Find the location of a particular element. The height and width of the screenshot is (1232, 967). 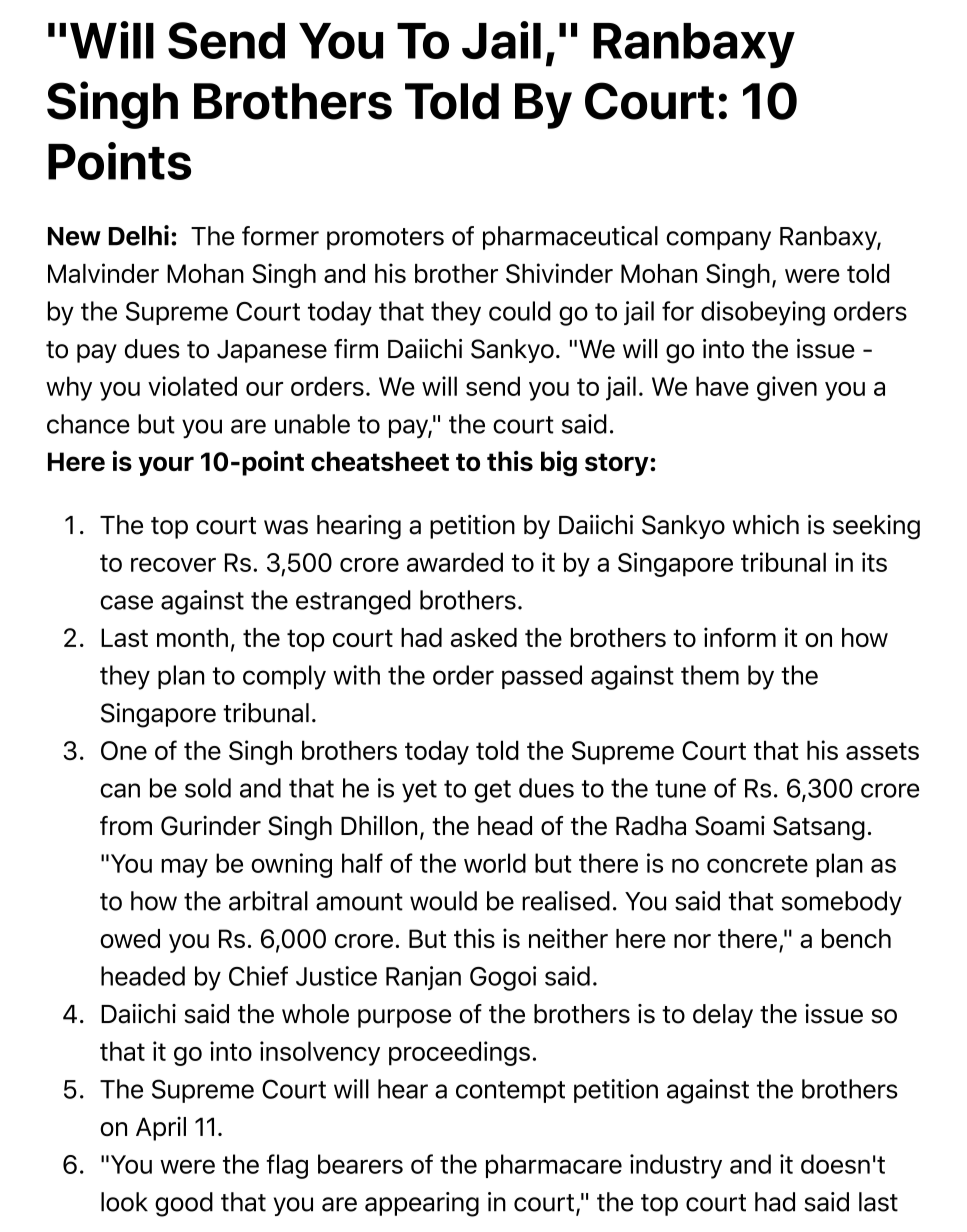

Delhi is located at coordinates (139, 235).
